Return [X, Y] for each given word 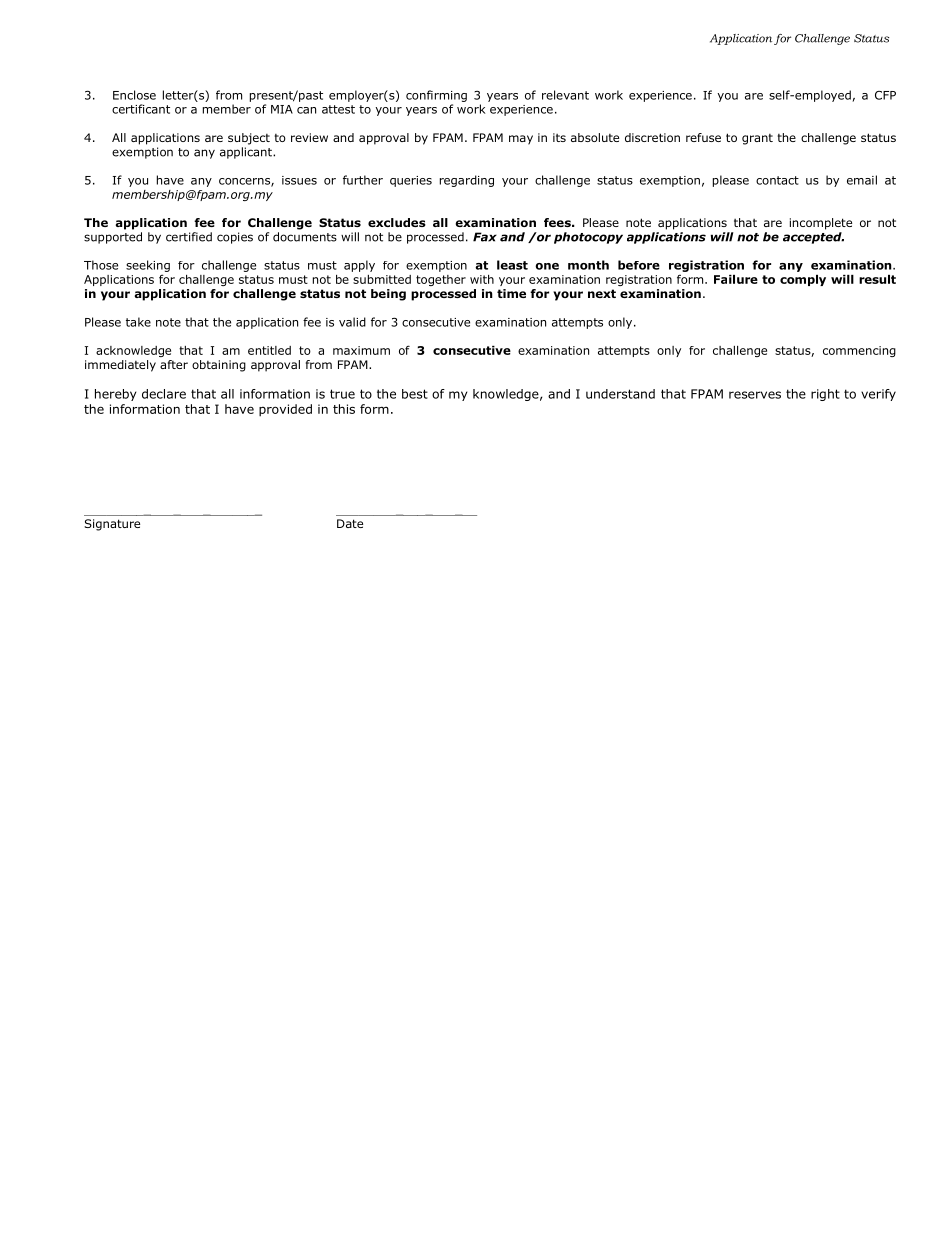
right [825, 395]
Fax [485, 237]
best [415, 394]
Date [350, 523]
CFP [885, 95]
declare [164, 394]
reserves [755, 395]
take [138, 322]
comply [803, 280]
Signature [112, 525]
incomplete [821, 224]
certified [189, 237]
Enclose [134, 95]
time [511, 293]
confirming [436, 96]
